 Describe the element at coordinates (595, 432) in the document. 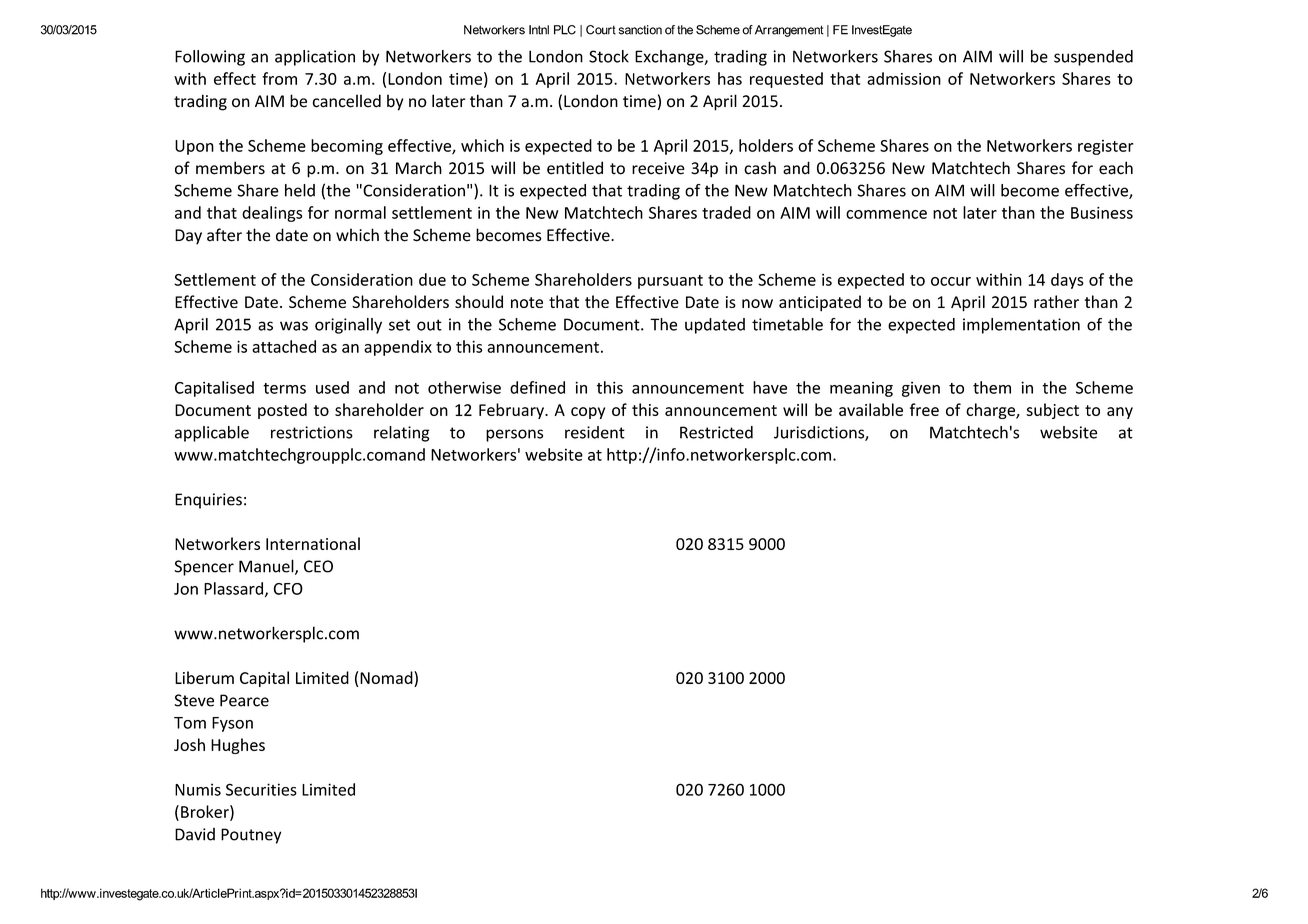

I see `resident` at that location.
